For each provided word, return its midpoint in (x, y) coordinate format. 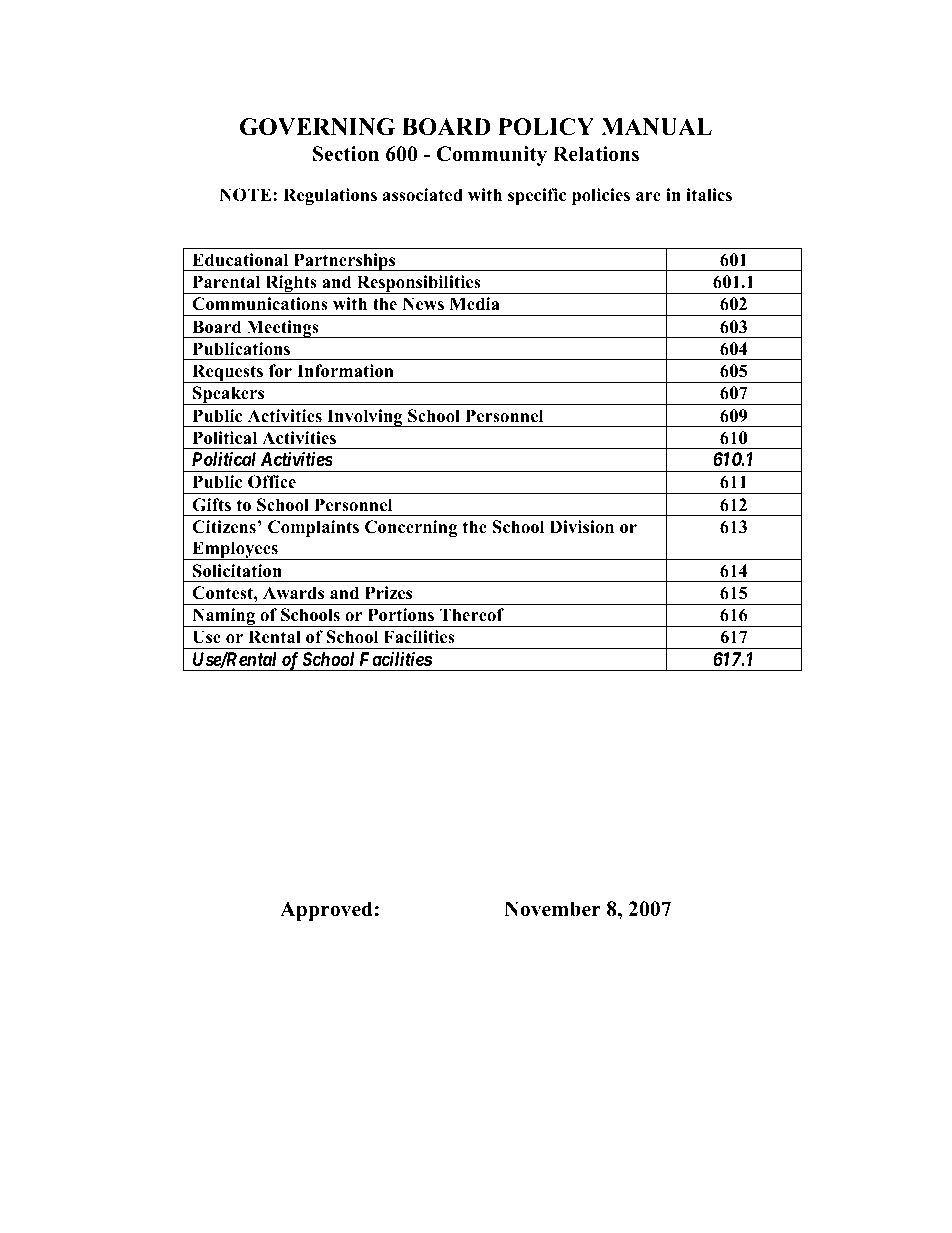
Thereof (472, 615)
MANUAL (656, 127)
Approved (326, 911)
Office (272, 482)
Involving (365, 418)
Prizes (388, 593)
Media (474, 304)
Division (582, 527)
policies (601, 196)
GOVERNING (317, 127)
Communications (260, 304)
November (552, 909)
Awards (293, 593)
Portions (401, 615)
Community (492, 156)
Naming (224, 617)
